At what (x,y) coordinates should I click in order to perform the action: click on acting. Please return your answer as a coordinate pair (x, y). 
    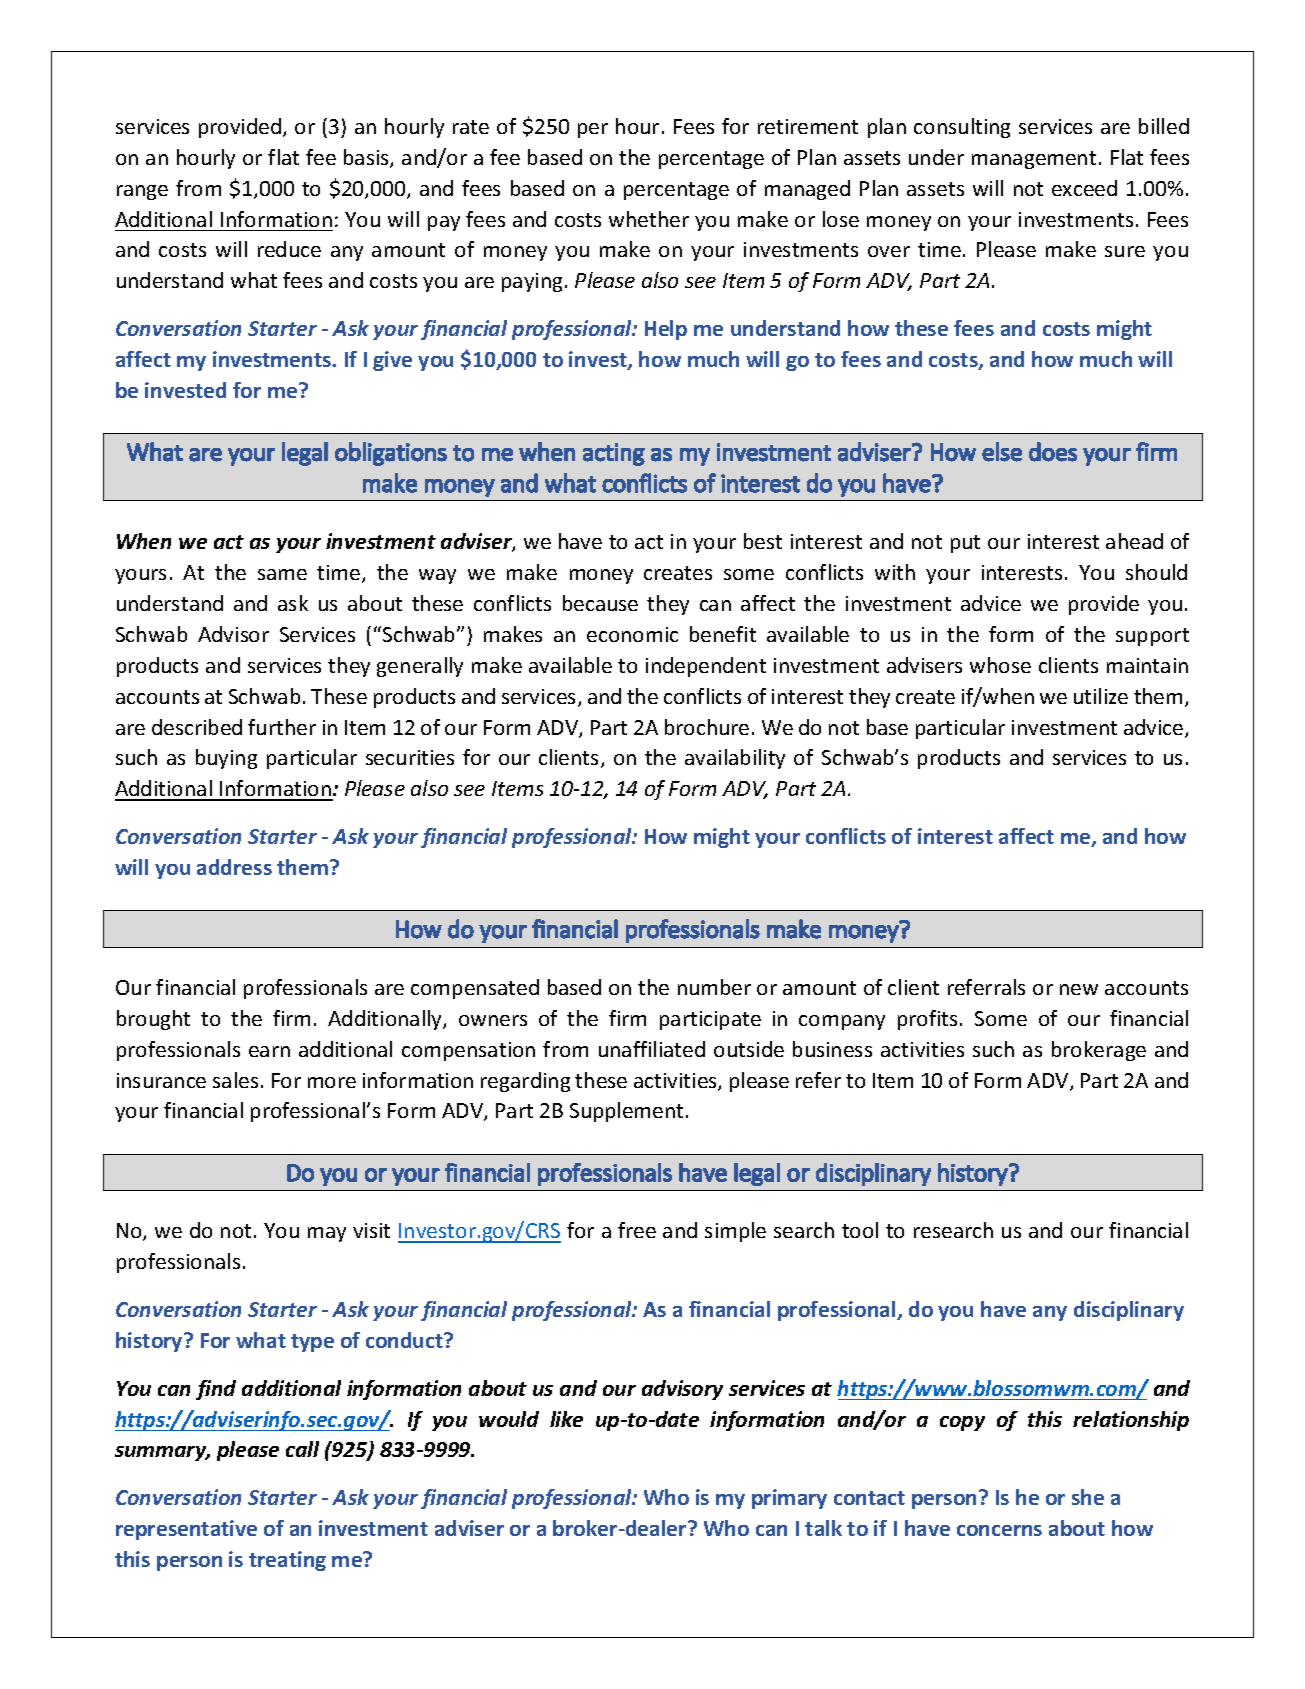
    Looking at the image, I should click on (614, 454).
